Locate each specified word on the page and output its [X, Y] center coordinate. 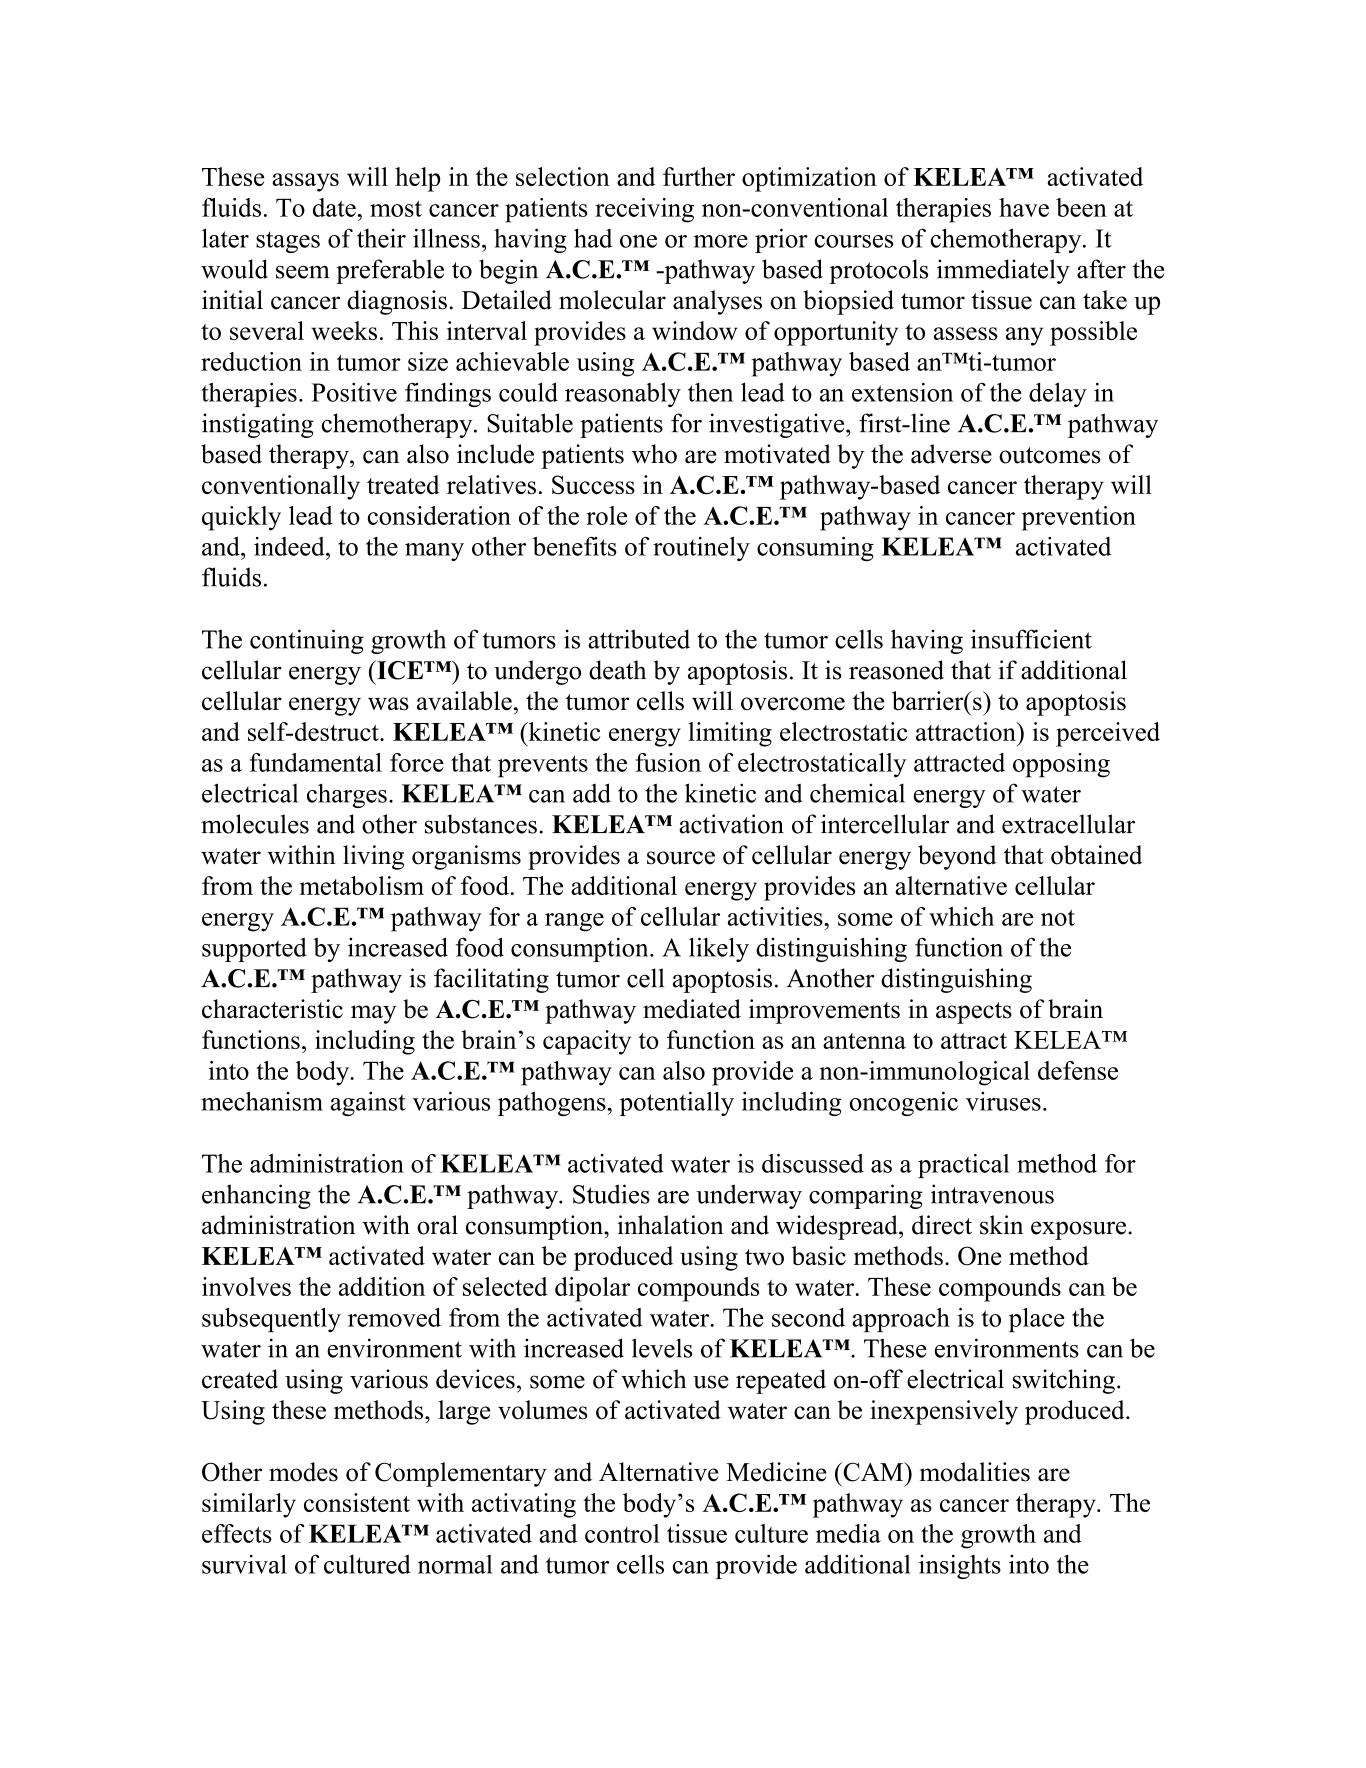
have [1024, 207]
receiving [644, 210]
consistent [357, 1502]
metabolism [362, 885]
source [681, 858]
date [334, 207]
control [622, 1533]
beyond [957, 857]
